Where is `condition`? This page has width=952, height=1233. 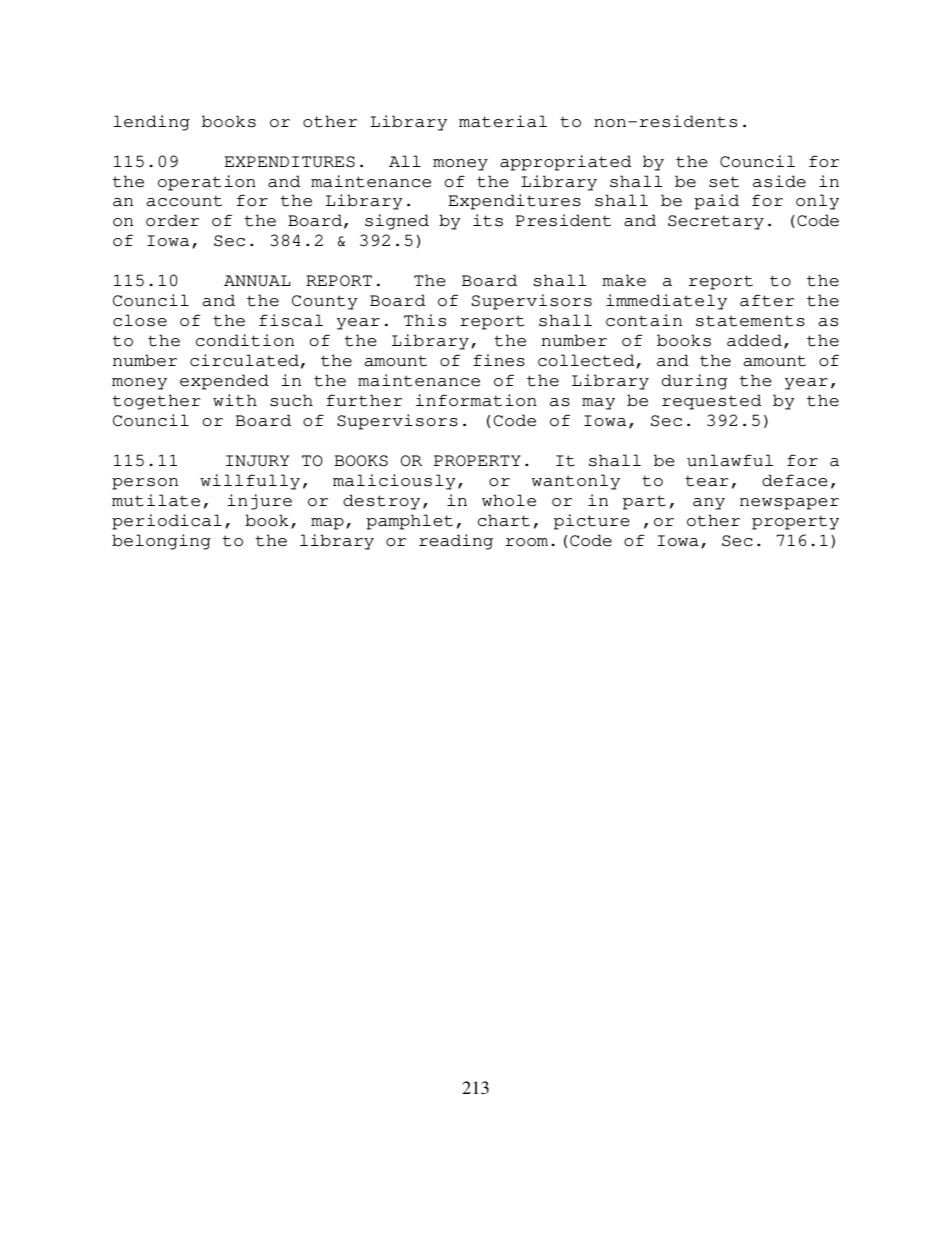
condition is located at coordinates (245, 340).
